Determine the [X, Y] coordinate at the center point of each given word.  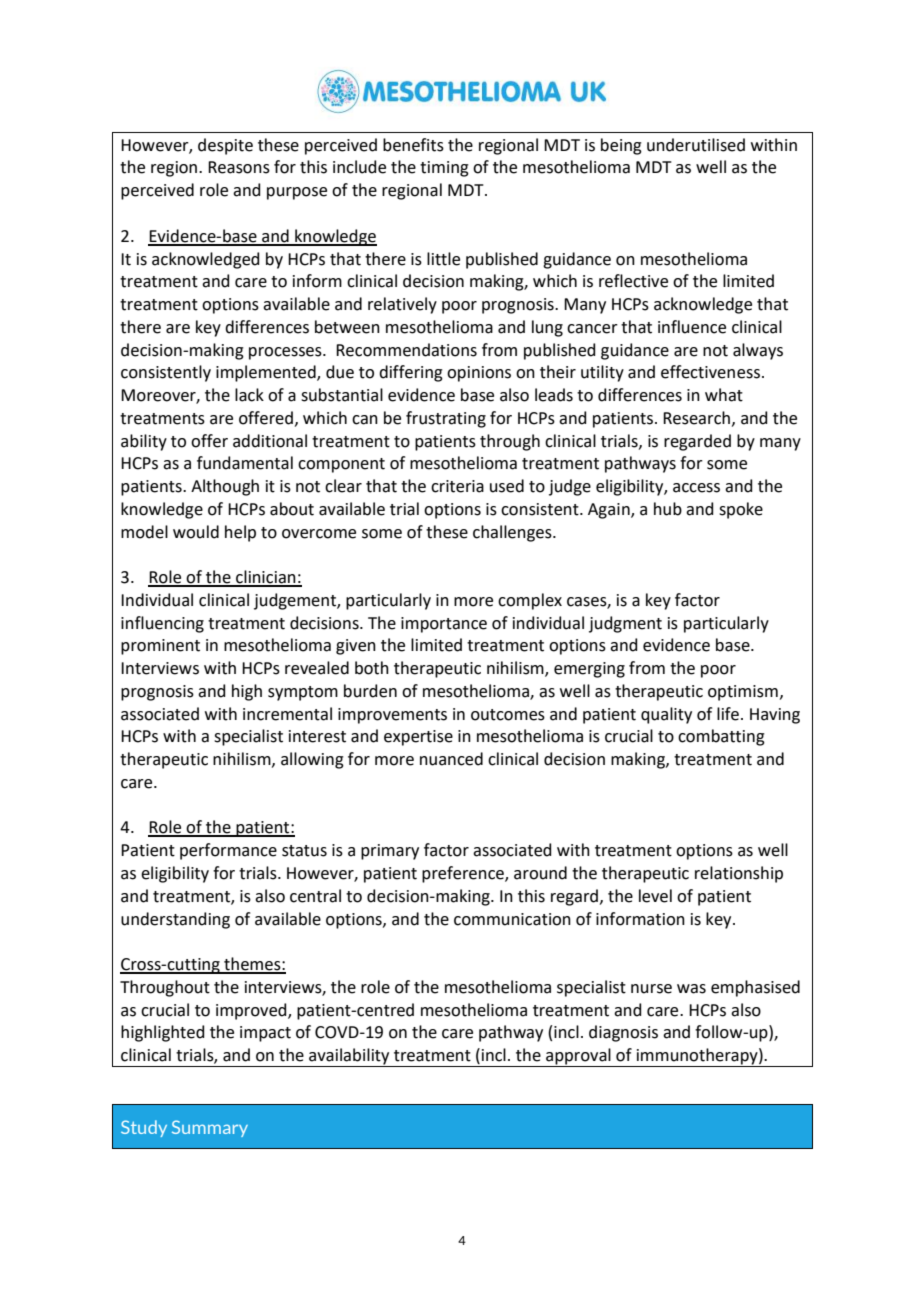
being [621, 146]
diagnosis [623, 1033]
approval [578, 1057]
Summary [210, 1128]
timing [444, 169]
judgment [625, 624]
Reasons [239, 167]
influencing [162, 624]
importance [444, 625]
